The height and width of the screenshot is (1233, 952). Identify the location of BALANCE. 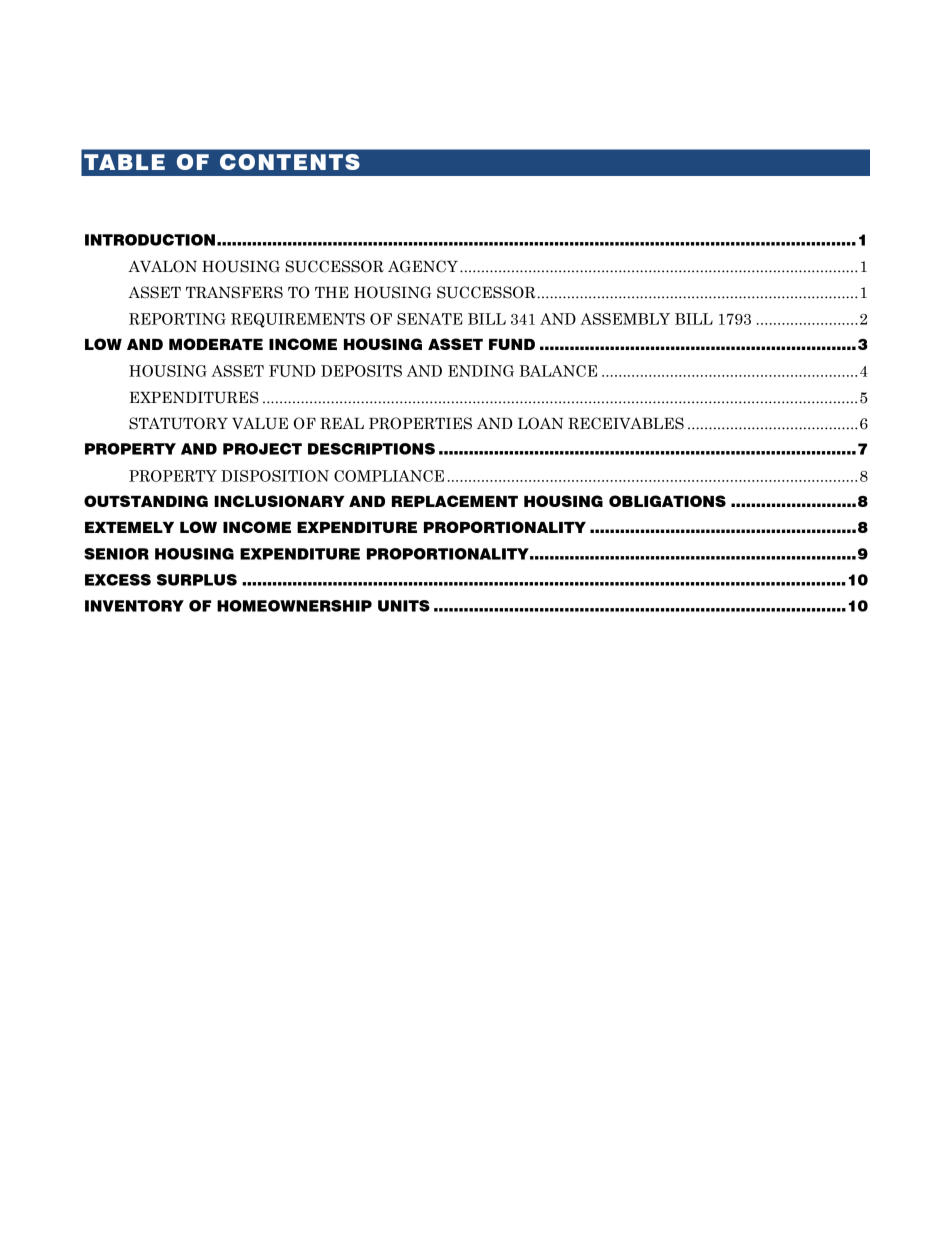
(558, 371).
